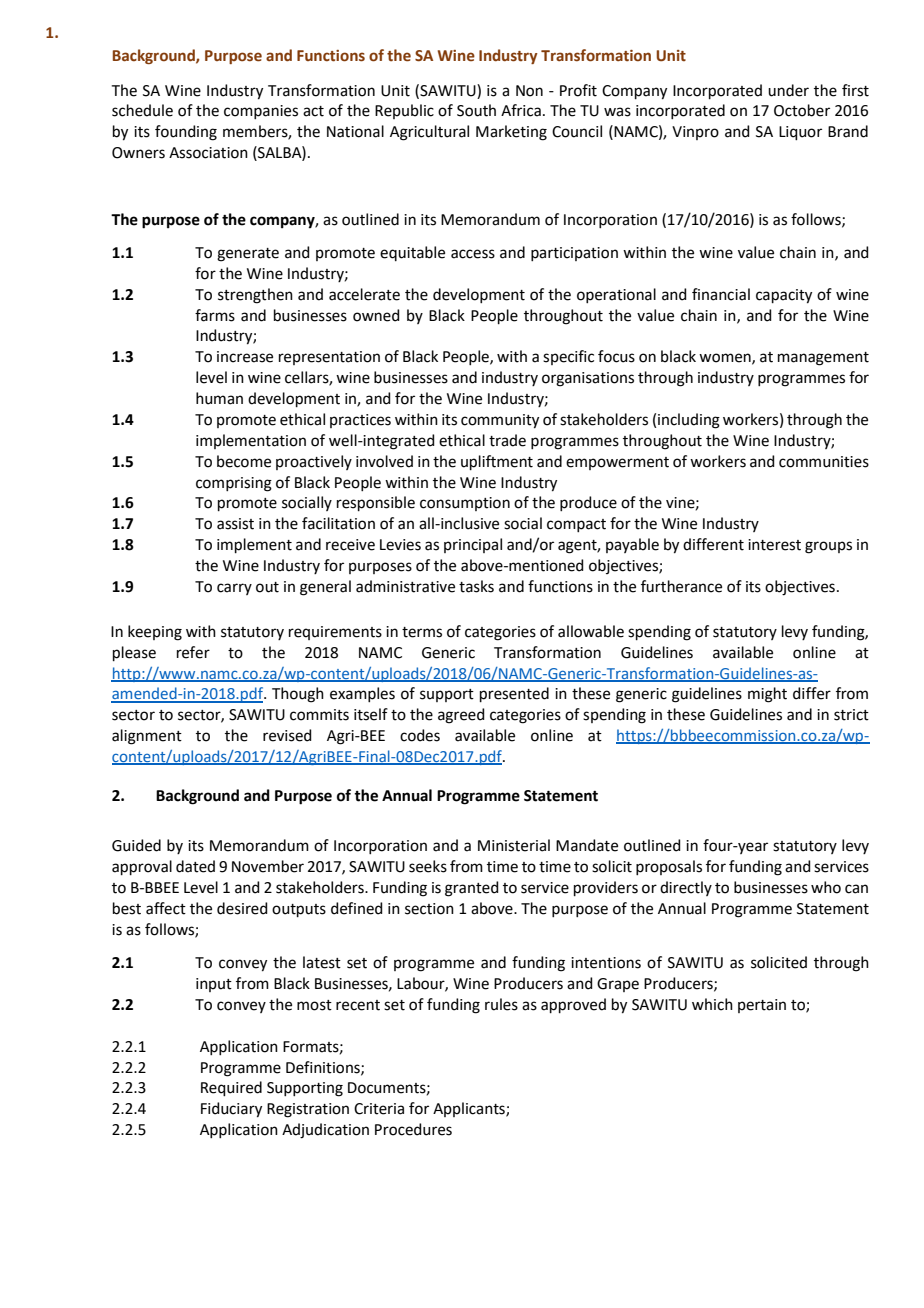  Describe the element at coordinates (461, 716) in the screenshot. I see `agreed` at that location.
